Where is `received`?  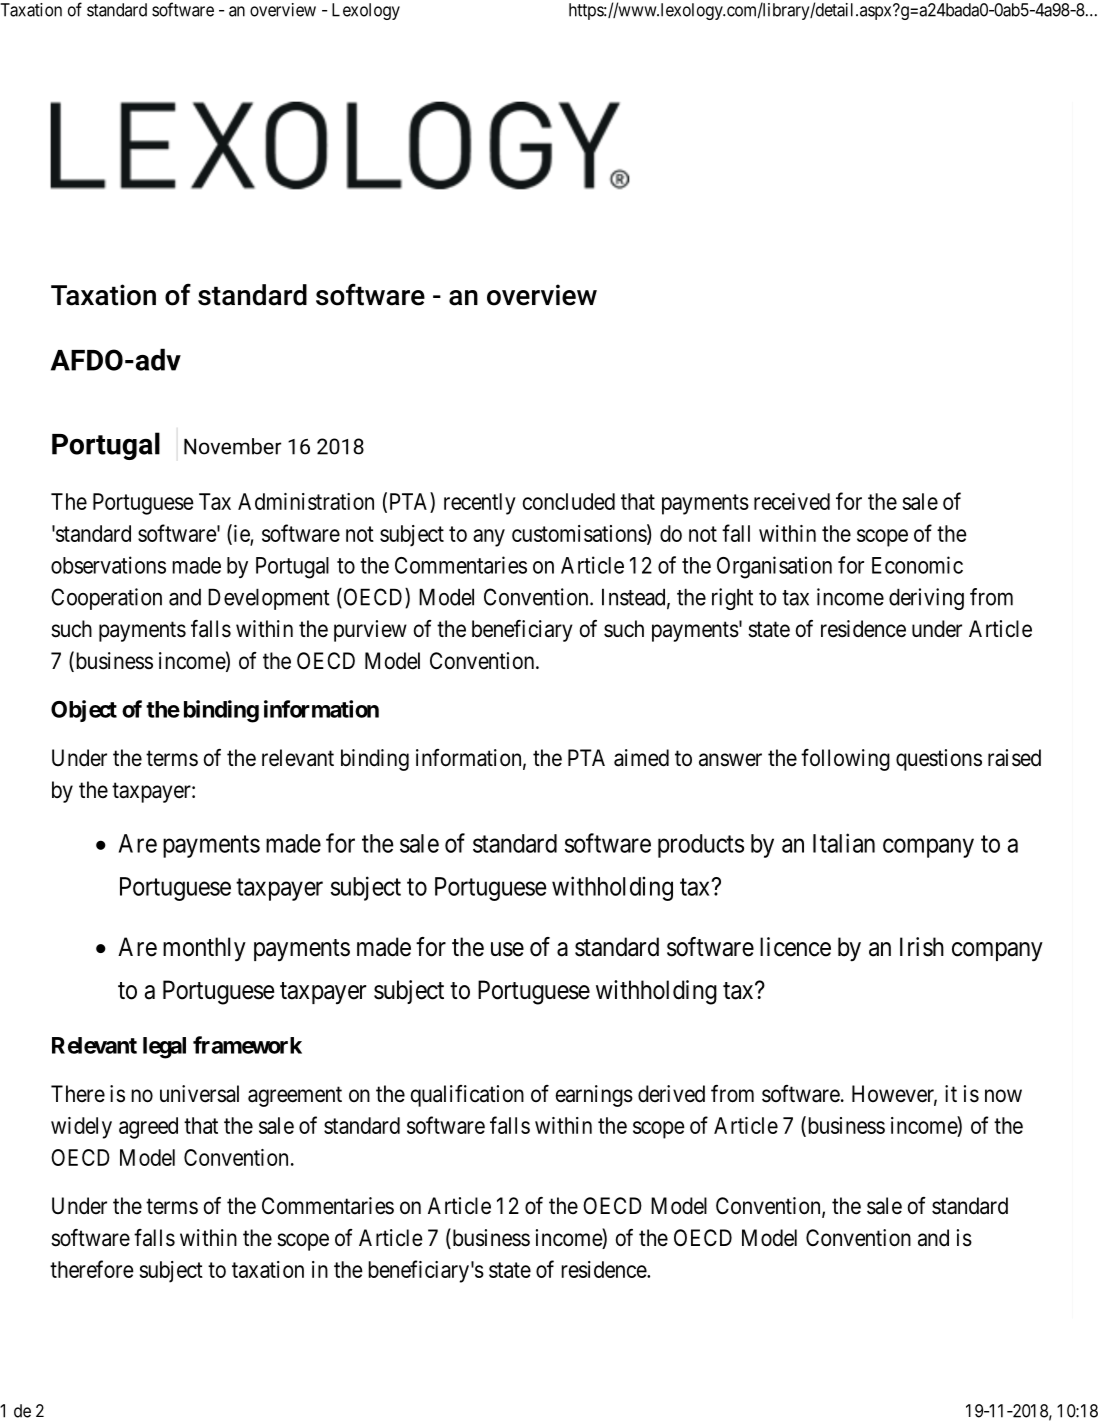 received is located at coordinates (792, 501).
